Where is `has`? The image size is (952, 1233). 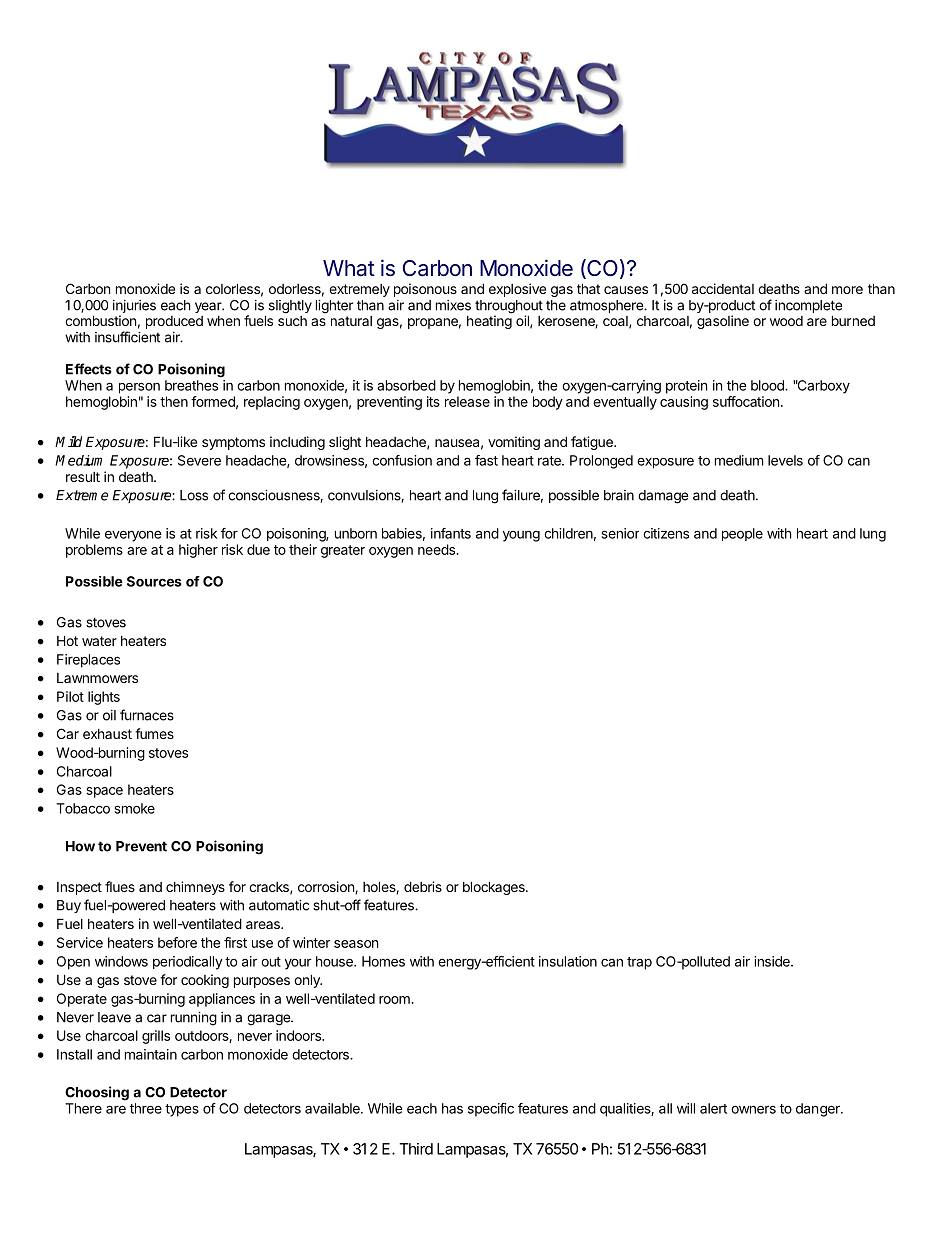
has is located at coordinates (452, 1108).
